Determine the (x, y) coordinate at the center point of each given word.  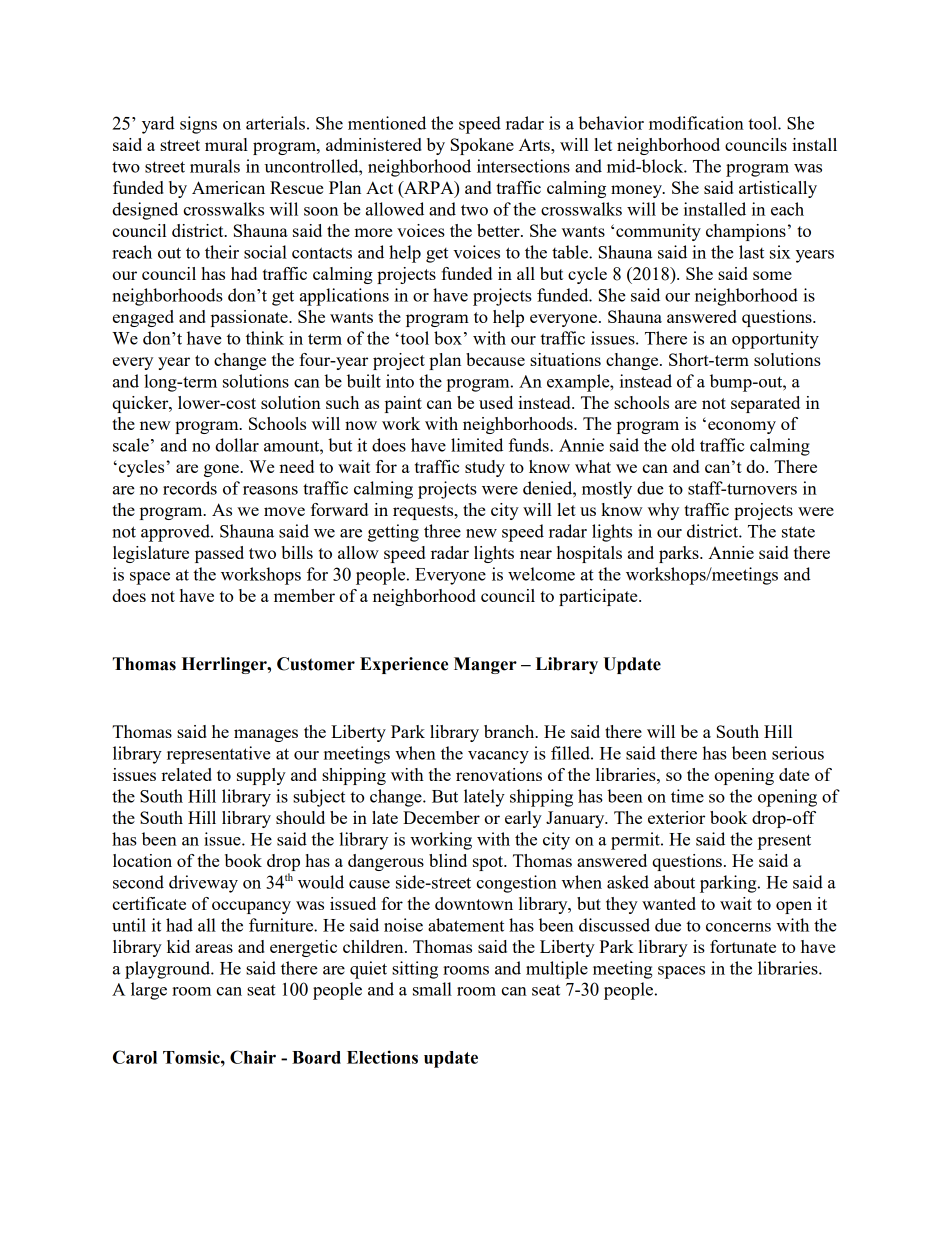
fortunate (743, 946)
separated (765, 404)
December (441, 817)
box (448, 338)
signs (198, 125)
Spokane (482, 146)
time (687, 796)
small (432, 989)
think (265, 338)
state (798, 532)
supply (261, 776)
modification (696, 123)
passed (219, 554)
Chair (253, 1057)
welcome (541, 574)
